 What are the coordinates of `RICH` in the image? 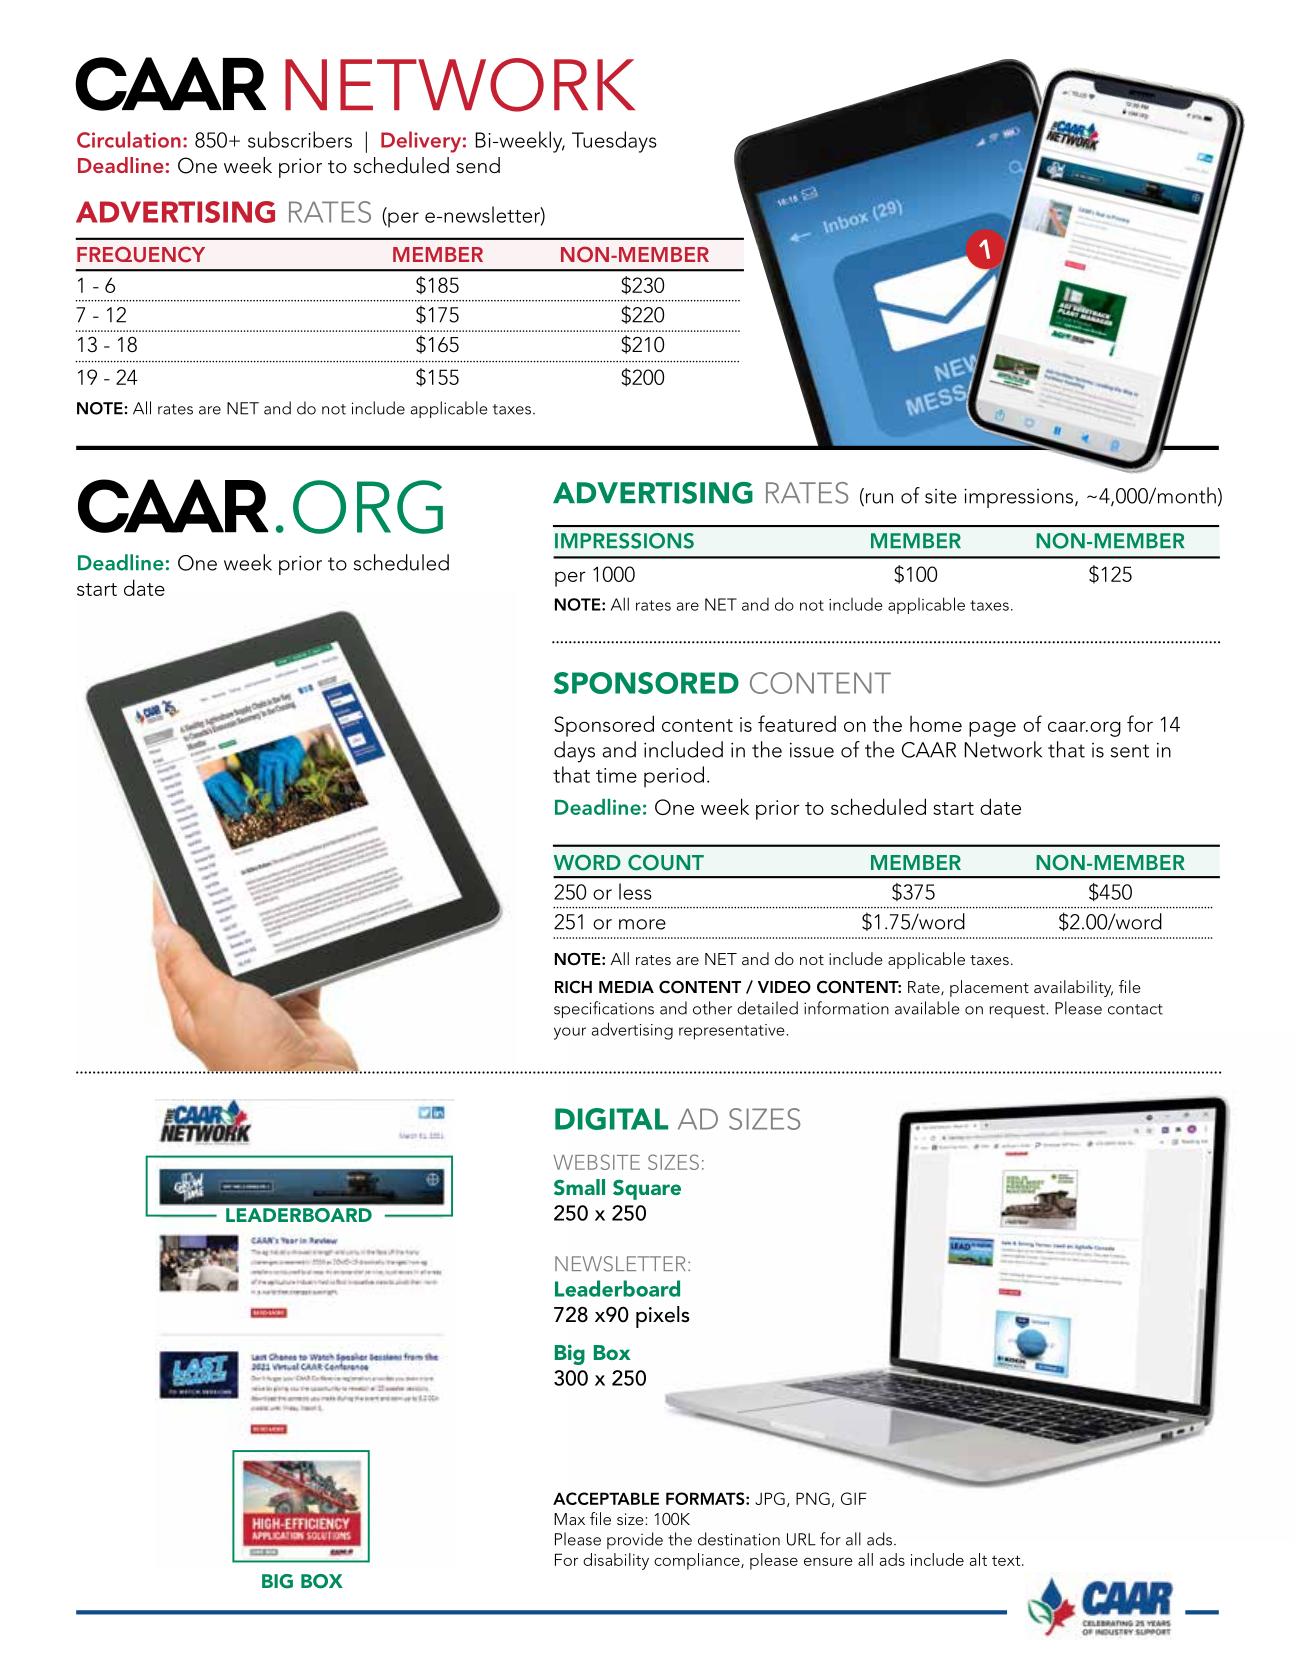 It's located at (573, 987).
